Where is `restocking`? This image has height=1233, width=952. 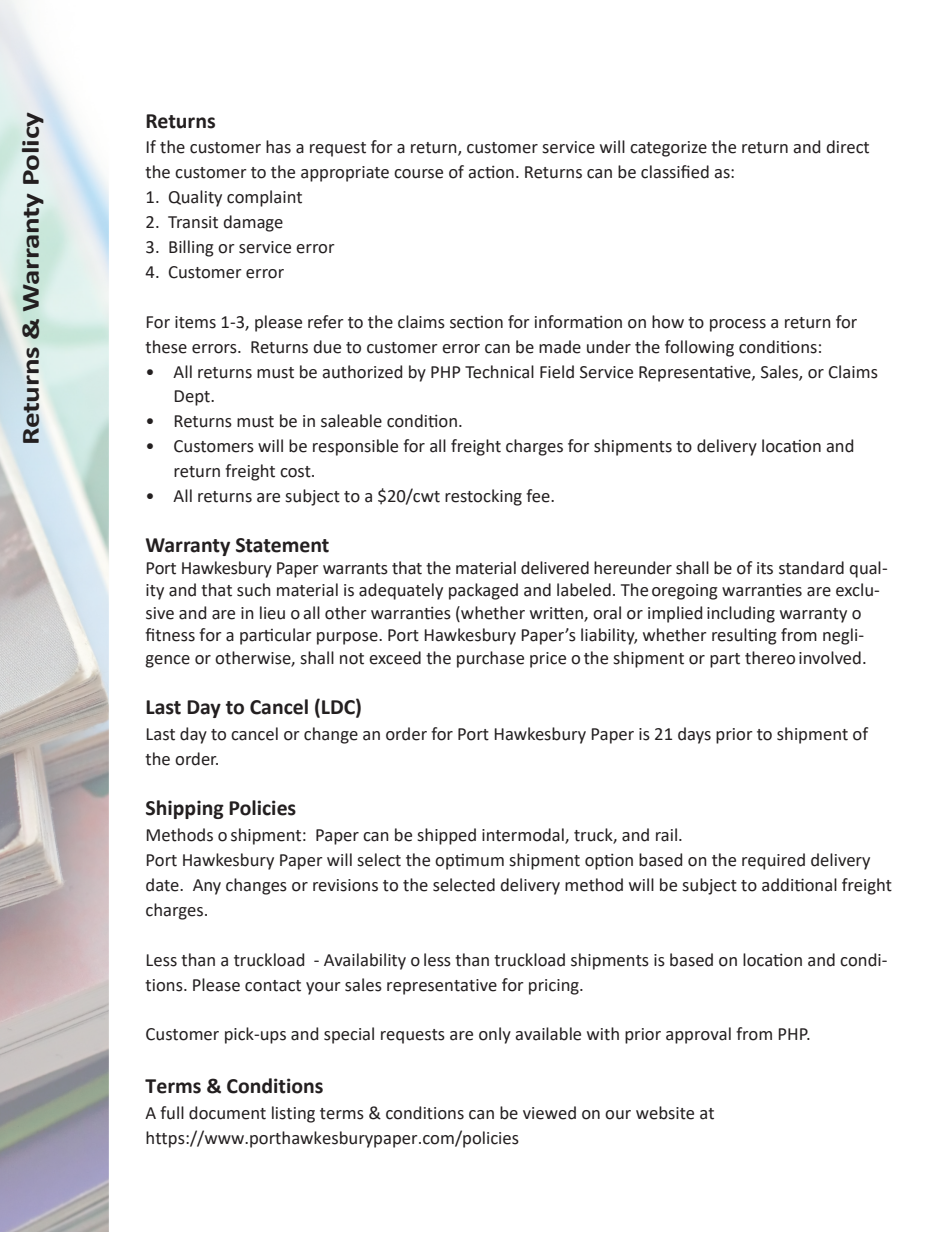 restocking is located at coordinates (483, 497).
